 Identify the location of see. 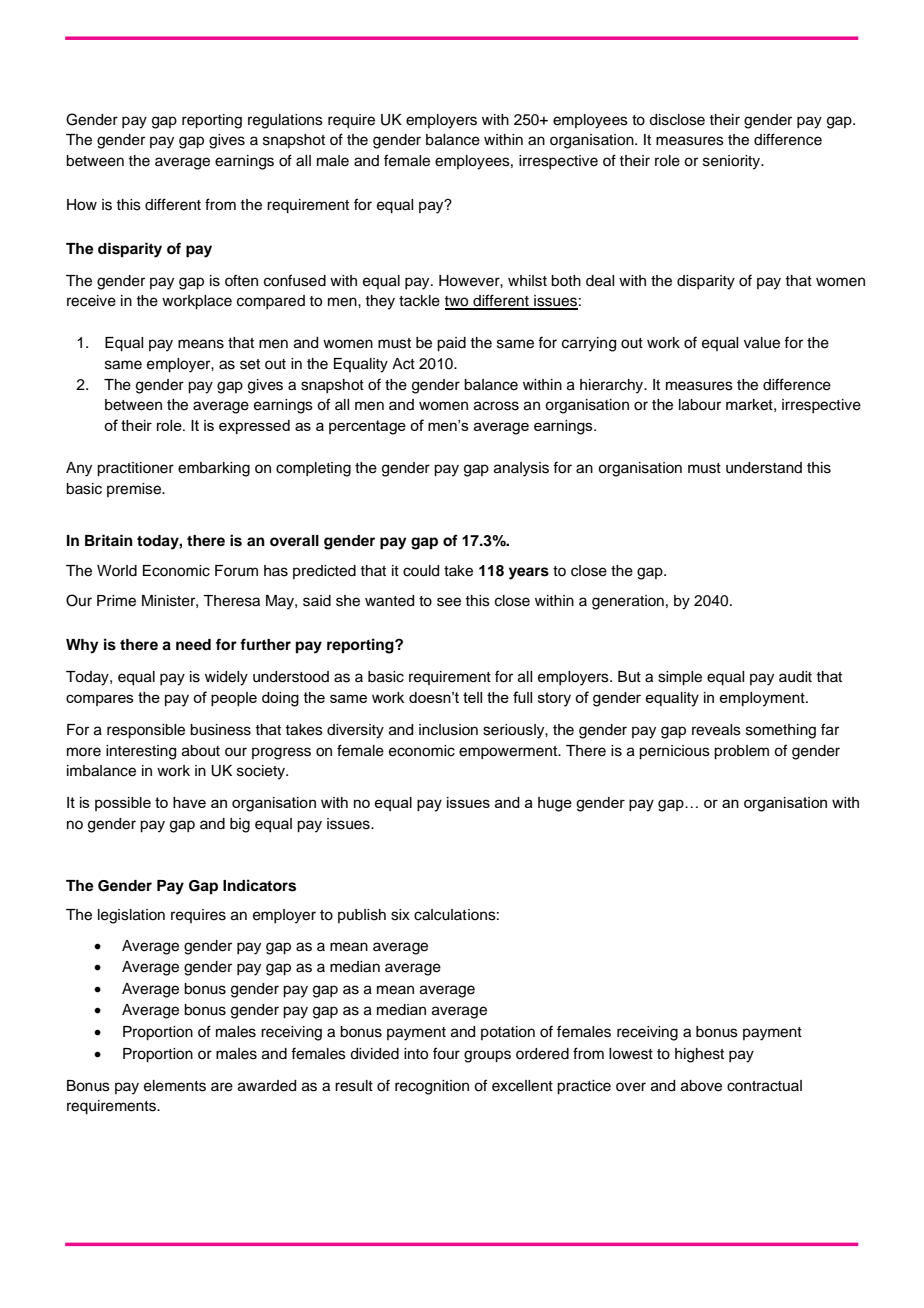
(449, 602).
